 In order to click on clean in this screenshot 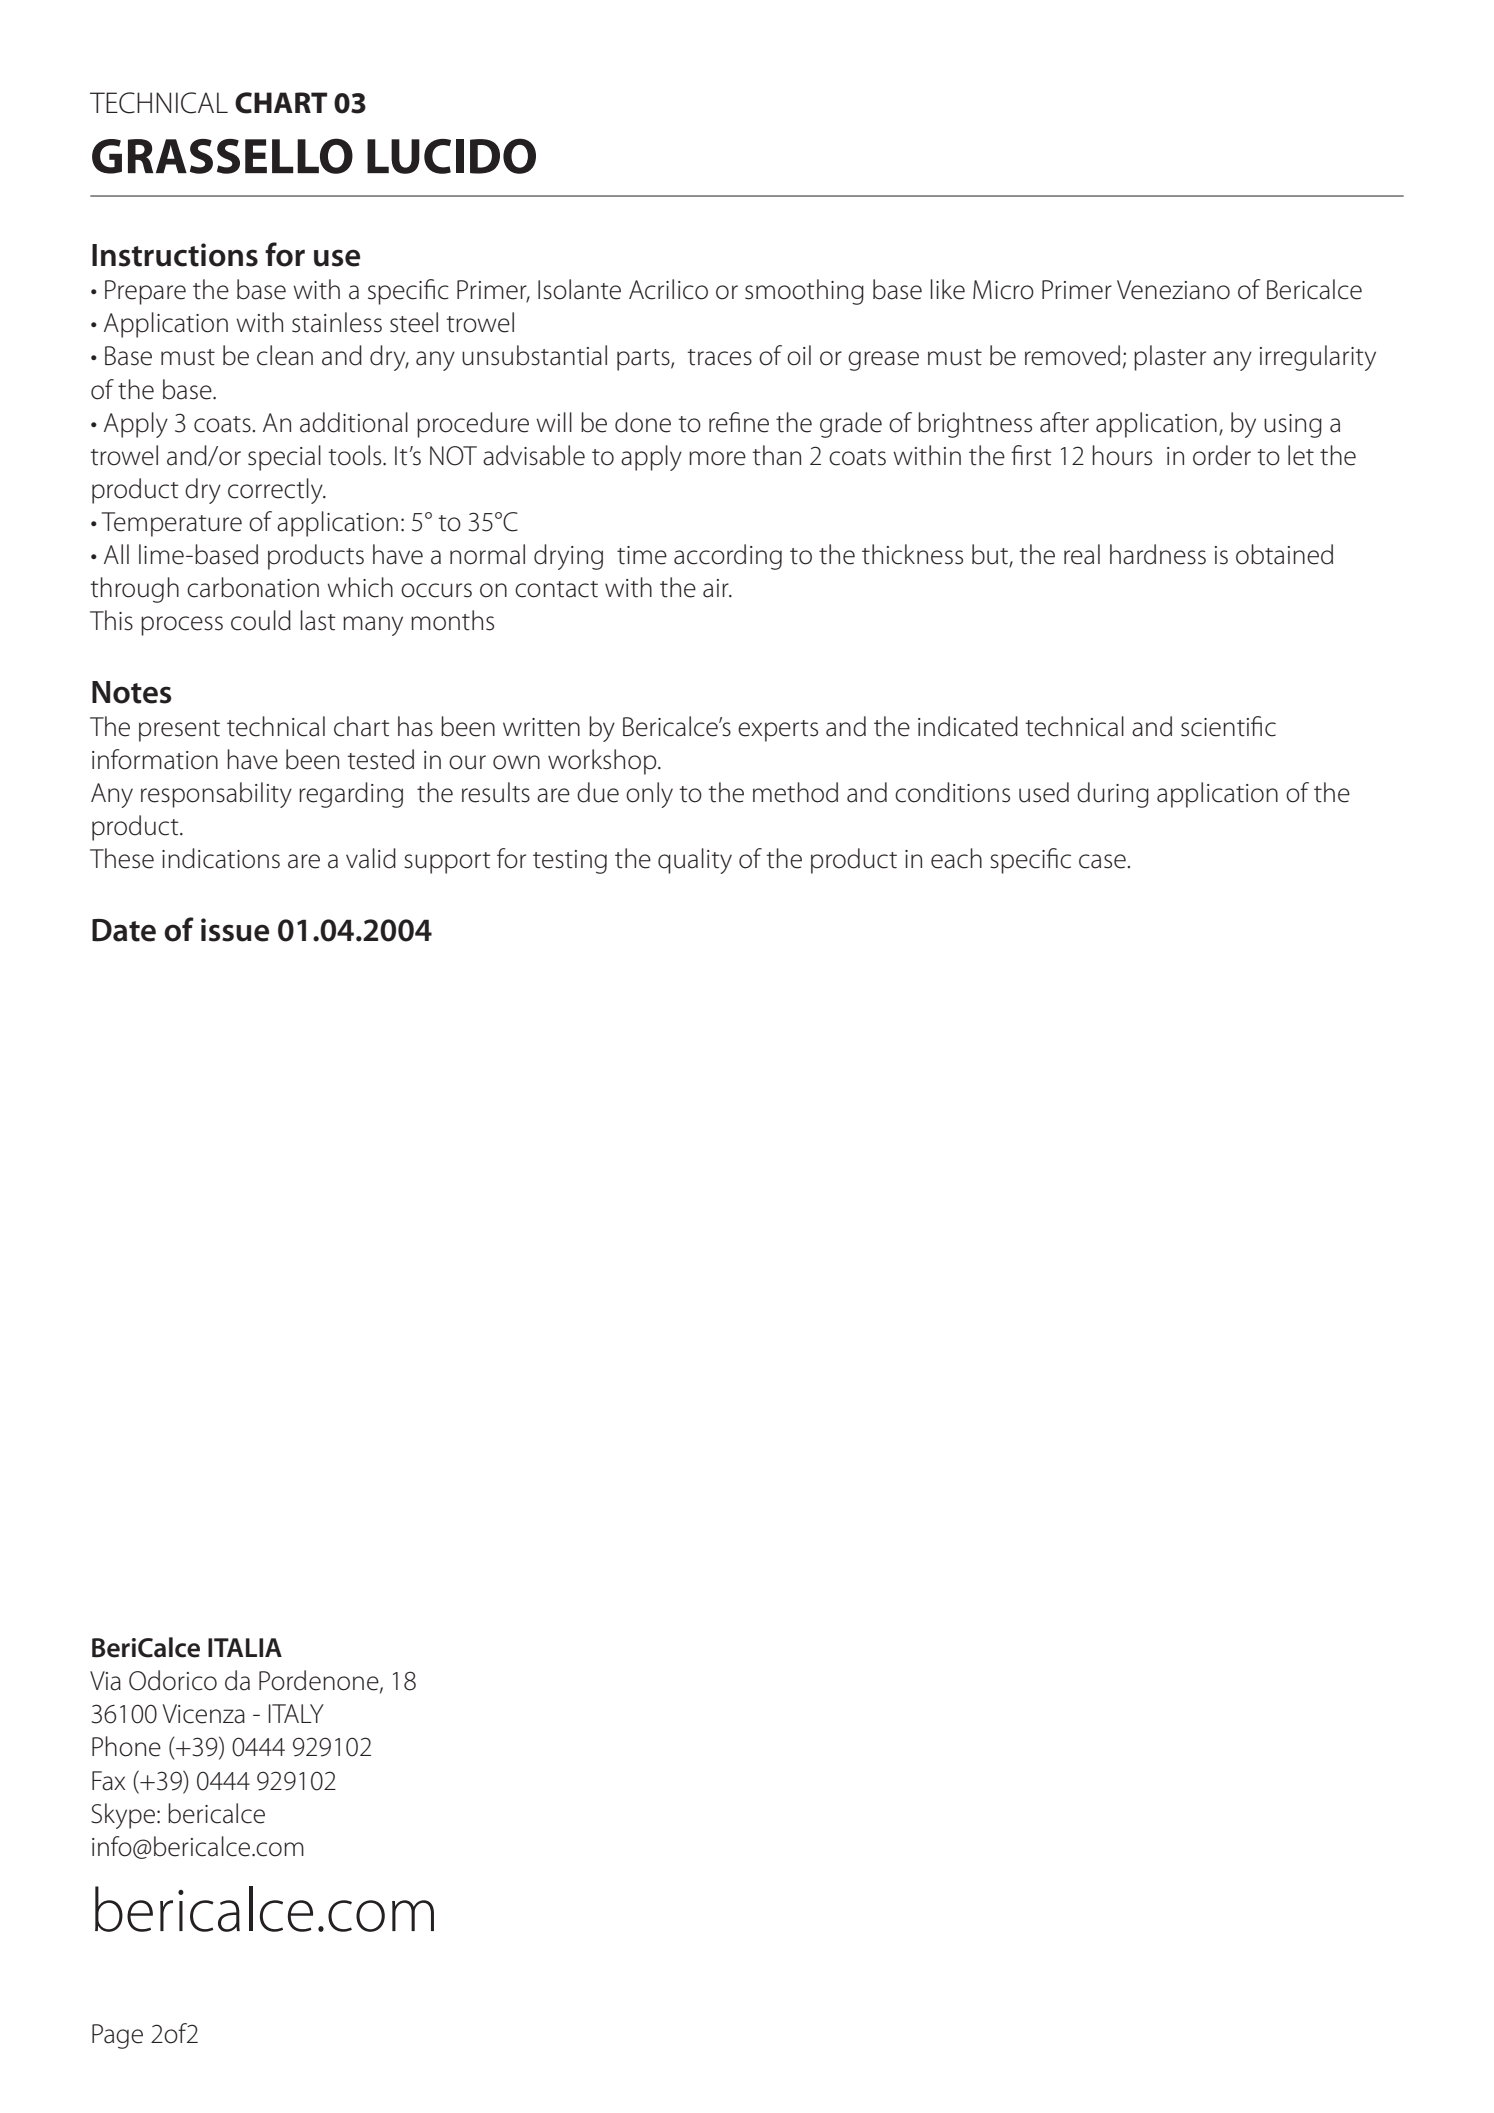, I will do `click(285, 355)`.
